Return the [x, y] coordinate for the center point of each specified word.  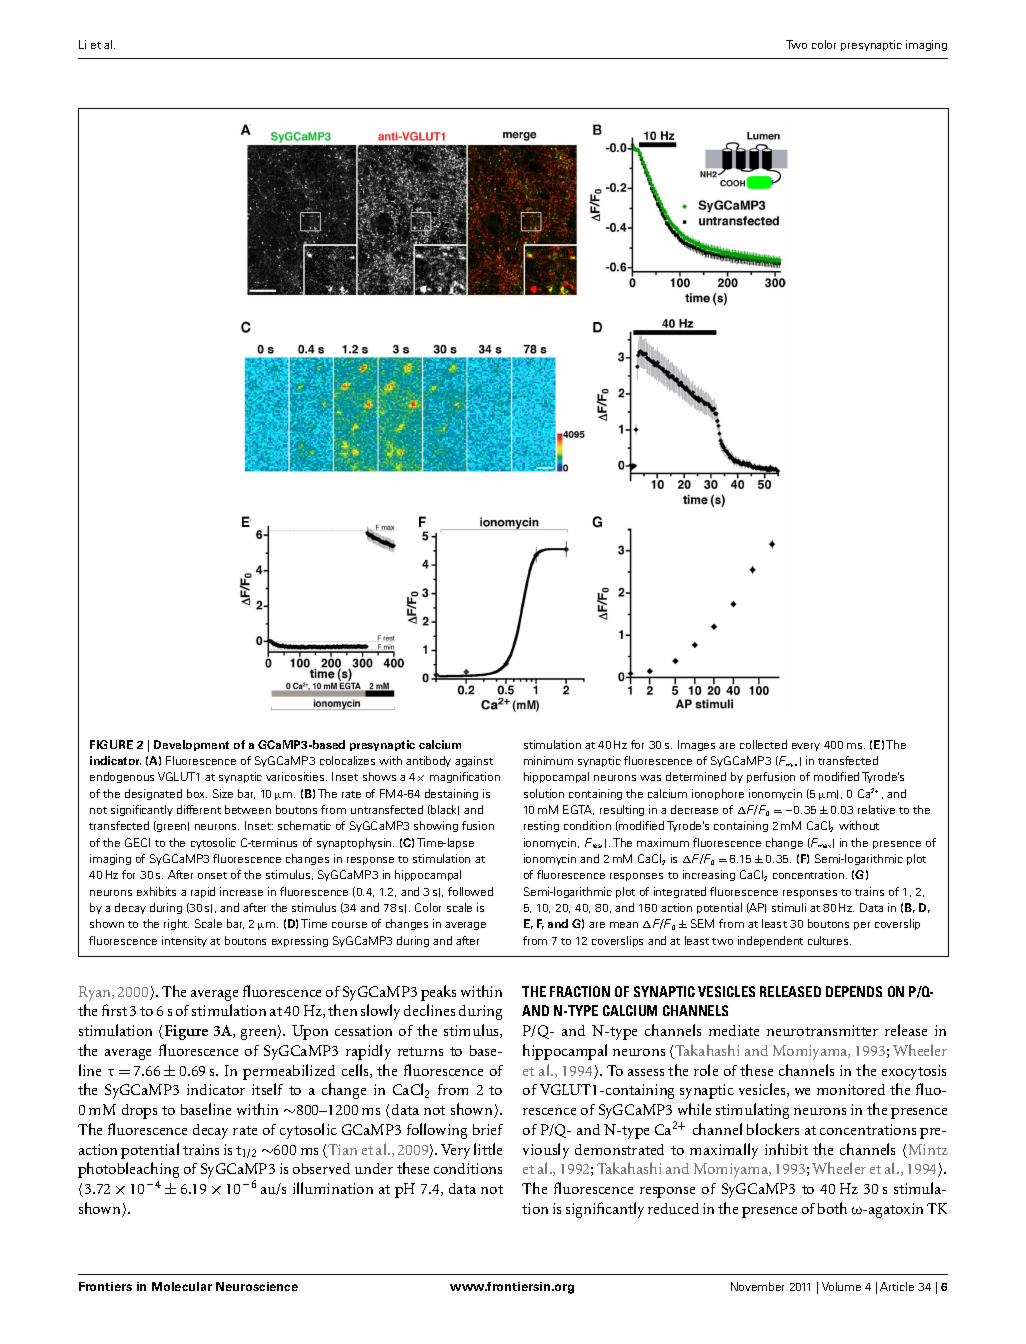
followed [470, 891]
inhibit [786, 1149]
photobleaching [128, 1170]
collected [763, 744]
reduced [673, 1208]
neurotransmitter [822, 1030]
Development [191, 745]
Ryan [96, 993]
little [488, 1149]
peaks [438, 993]
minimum [548, 760]
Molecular [182, 1286]
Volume [841, 1286]
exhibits [156, 891]
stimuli [789, 907]
